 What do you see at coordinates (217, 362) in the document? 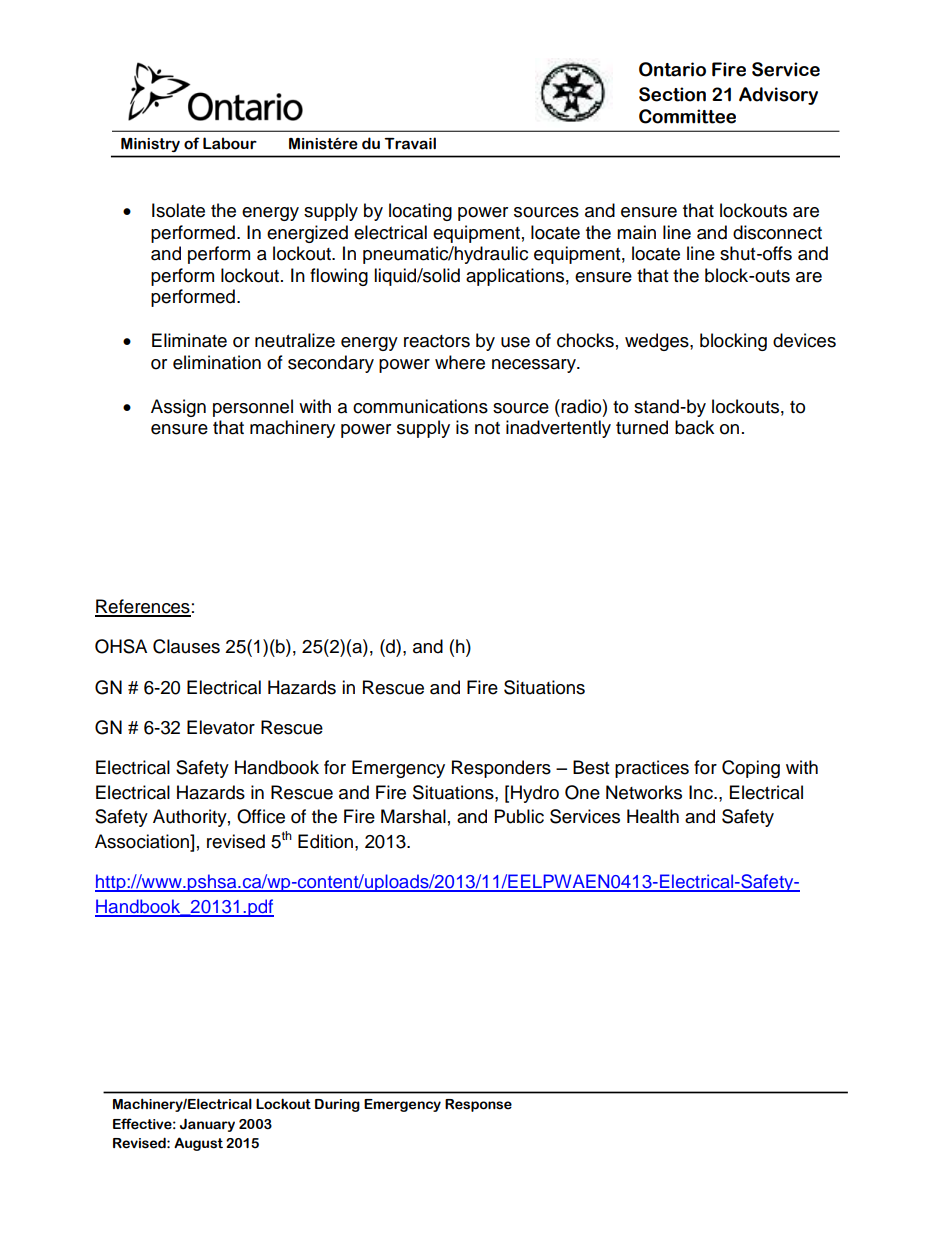
I see `elimination` at bounding box center [217, 362].
